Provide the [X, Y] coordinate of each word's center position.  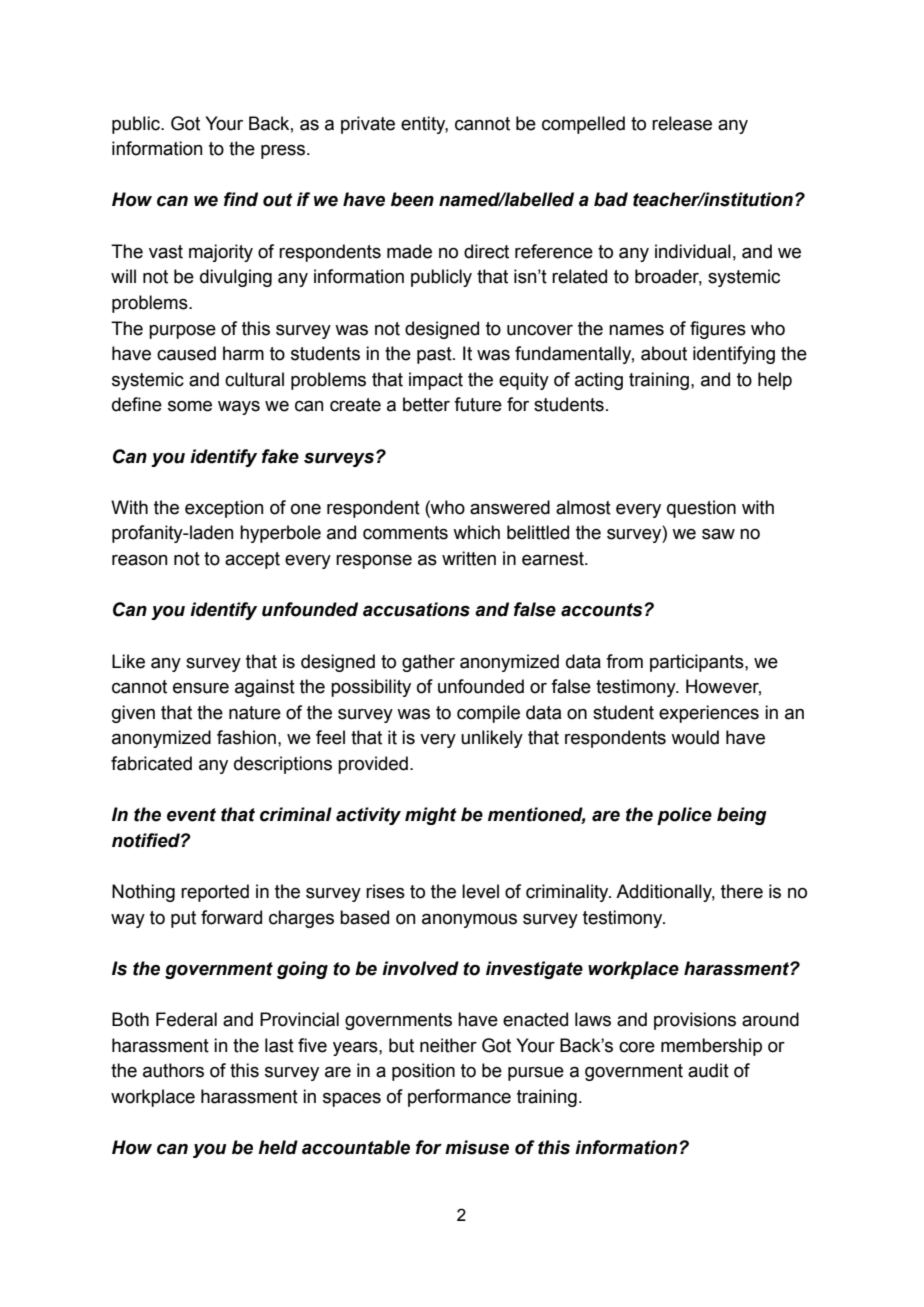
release [682, 123]
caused [186, 353]
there [742, 891]
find [241, 199]
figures [718, 330]
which [476, 532]
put [183, 919]
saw [718, 534]
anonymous [469, 921]
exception [224, 509]
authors [173, 1070]
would [695, 737]
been [412, 199]
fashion [246, 737]
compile [488, 714]
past [435, 355]
